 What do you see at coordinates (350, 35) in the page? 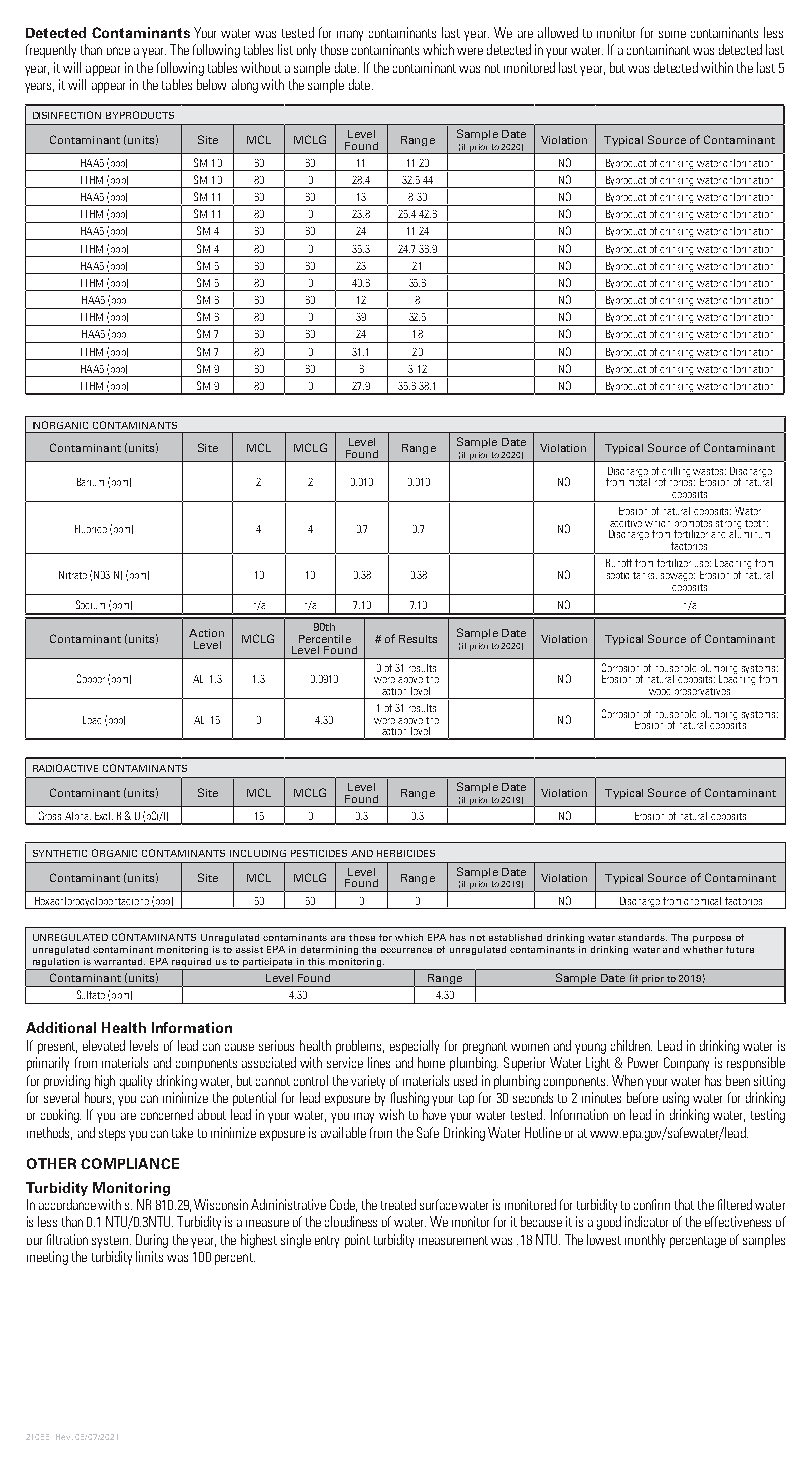
I see `many` at bounding box center [350, 35].
